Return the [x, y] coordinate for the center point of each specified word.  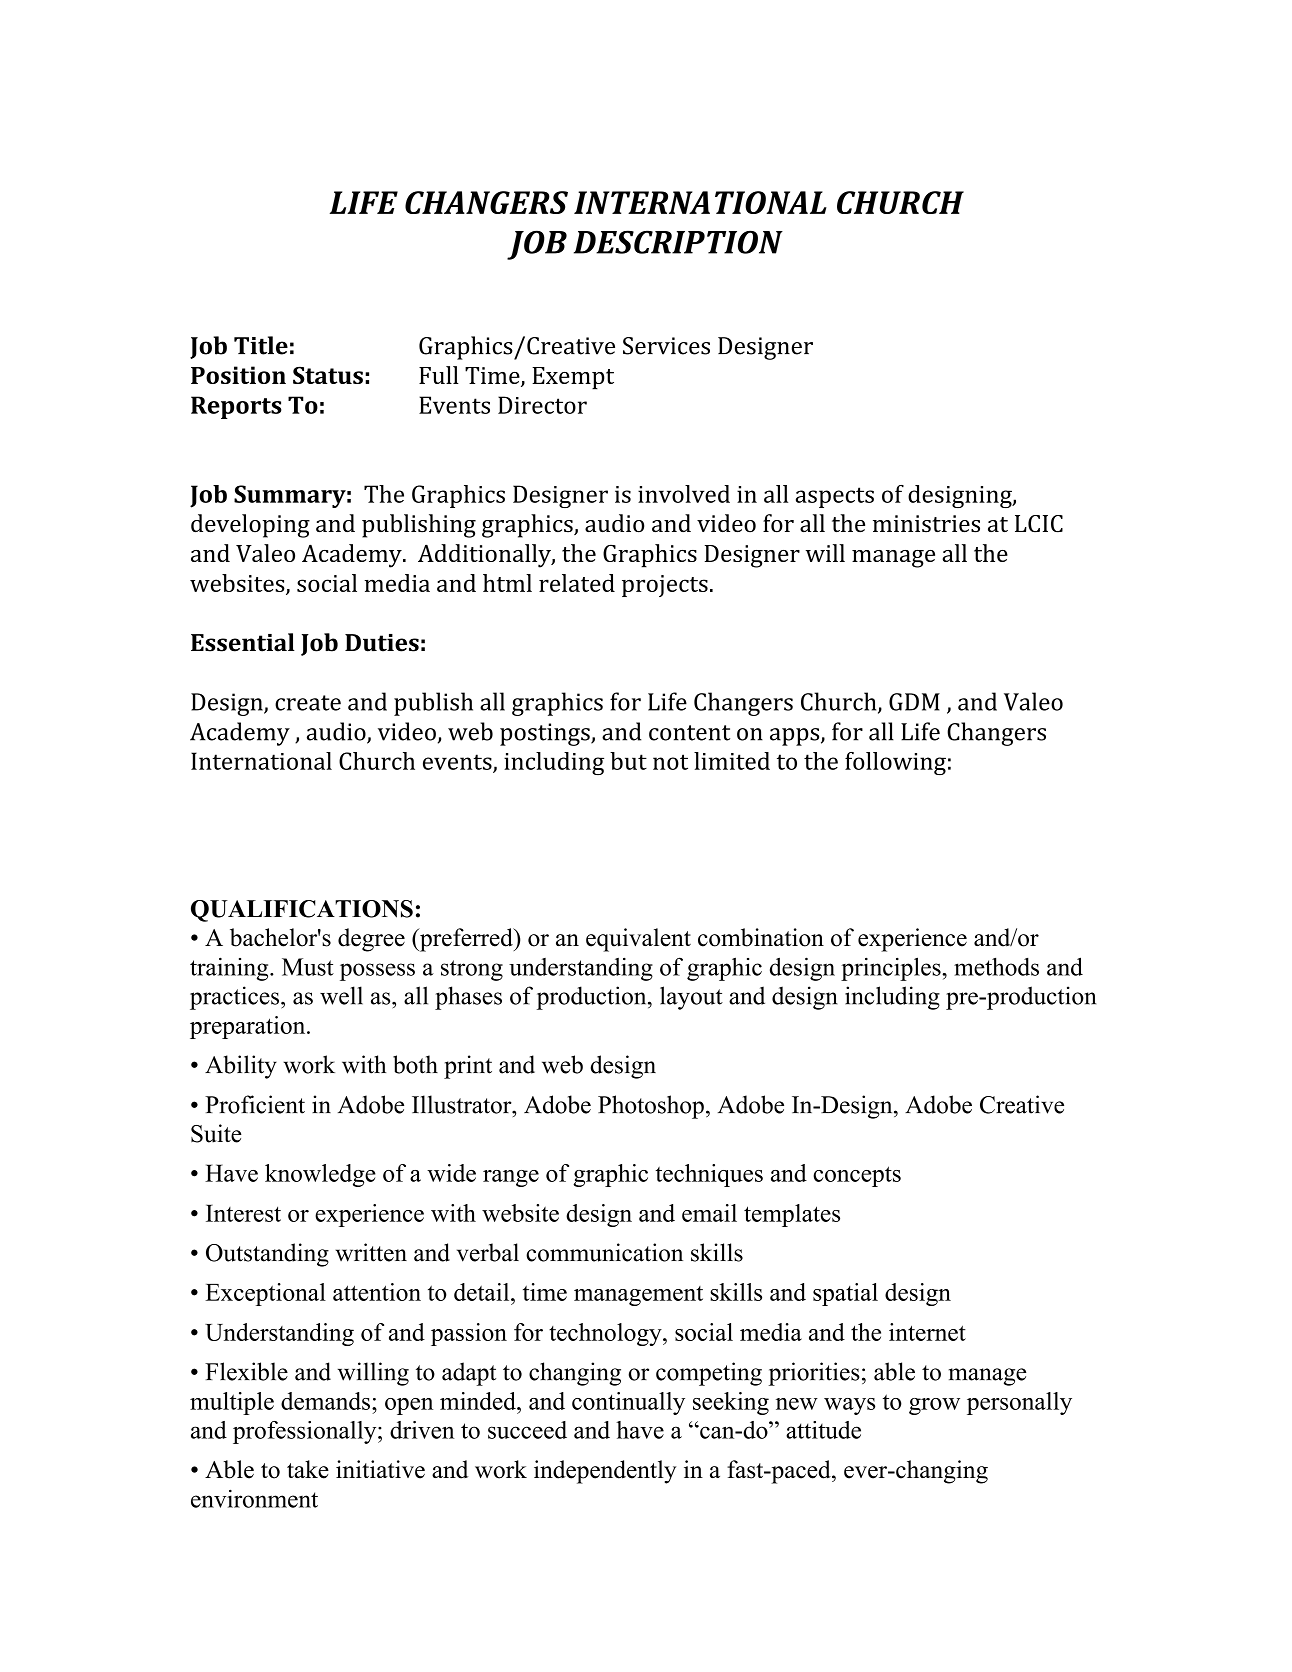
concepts [857, 1176]
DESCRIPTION [678, 242]
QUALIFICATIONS [302, 911]
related [577, 583]
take [308, 1469]
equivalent [638, 940]
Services [666, 346]
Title [261, 345]
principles [892, 969]
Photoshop [651, 1107]
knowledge [320, 1175]
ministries [926, 524]
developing [250, 526]
